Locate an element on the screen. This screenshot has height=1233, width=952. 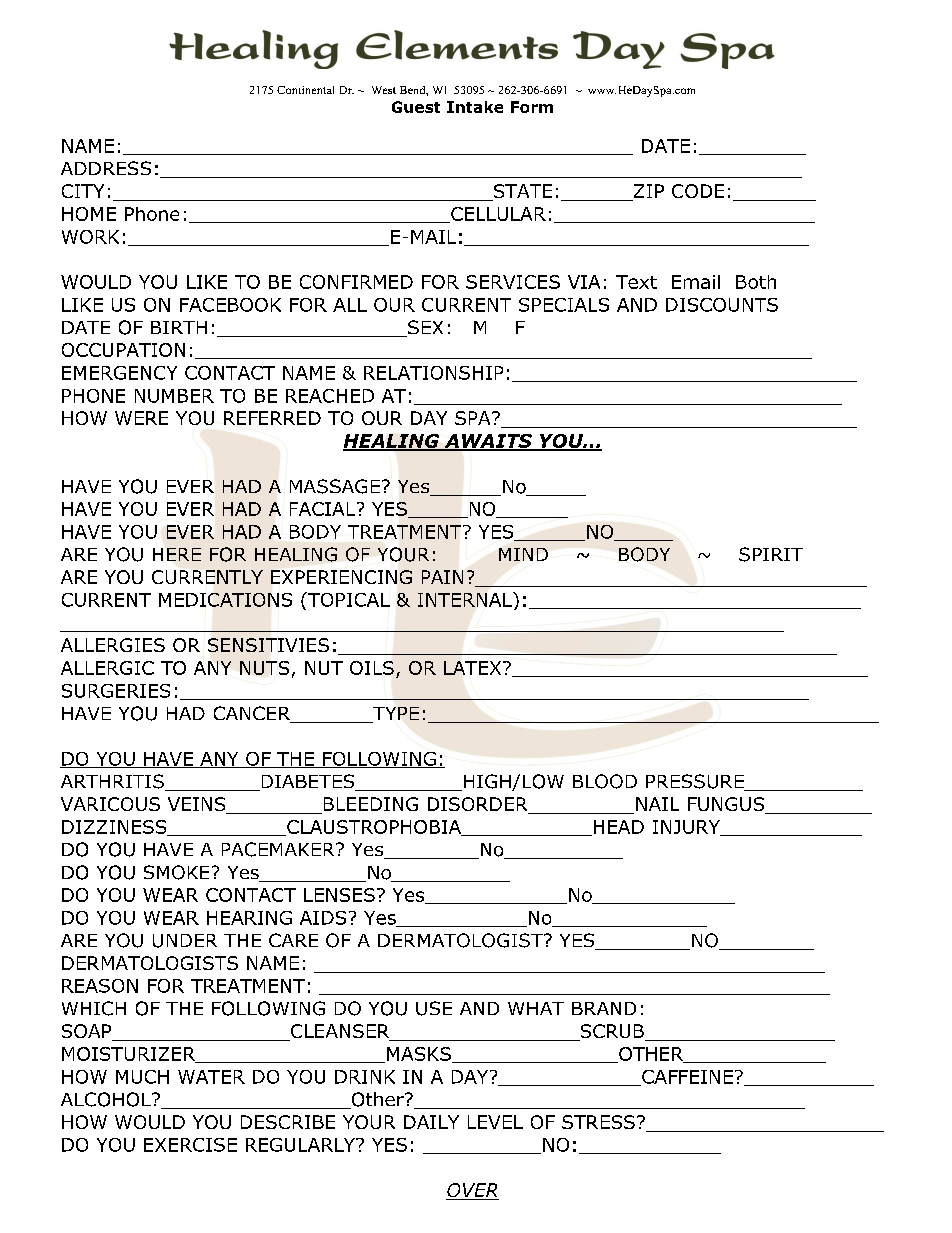
Guest is located at coordinates (416, 107).
